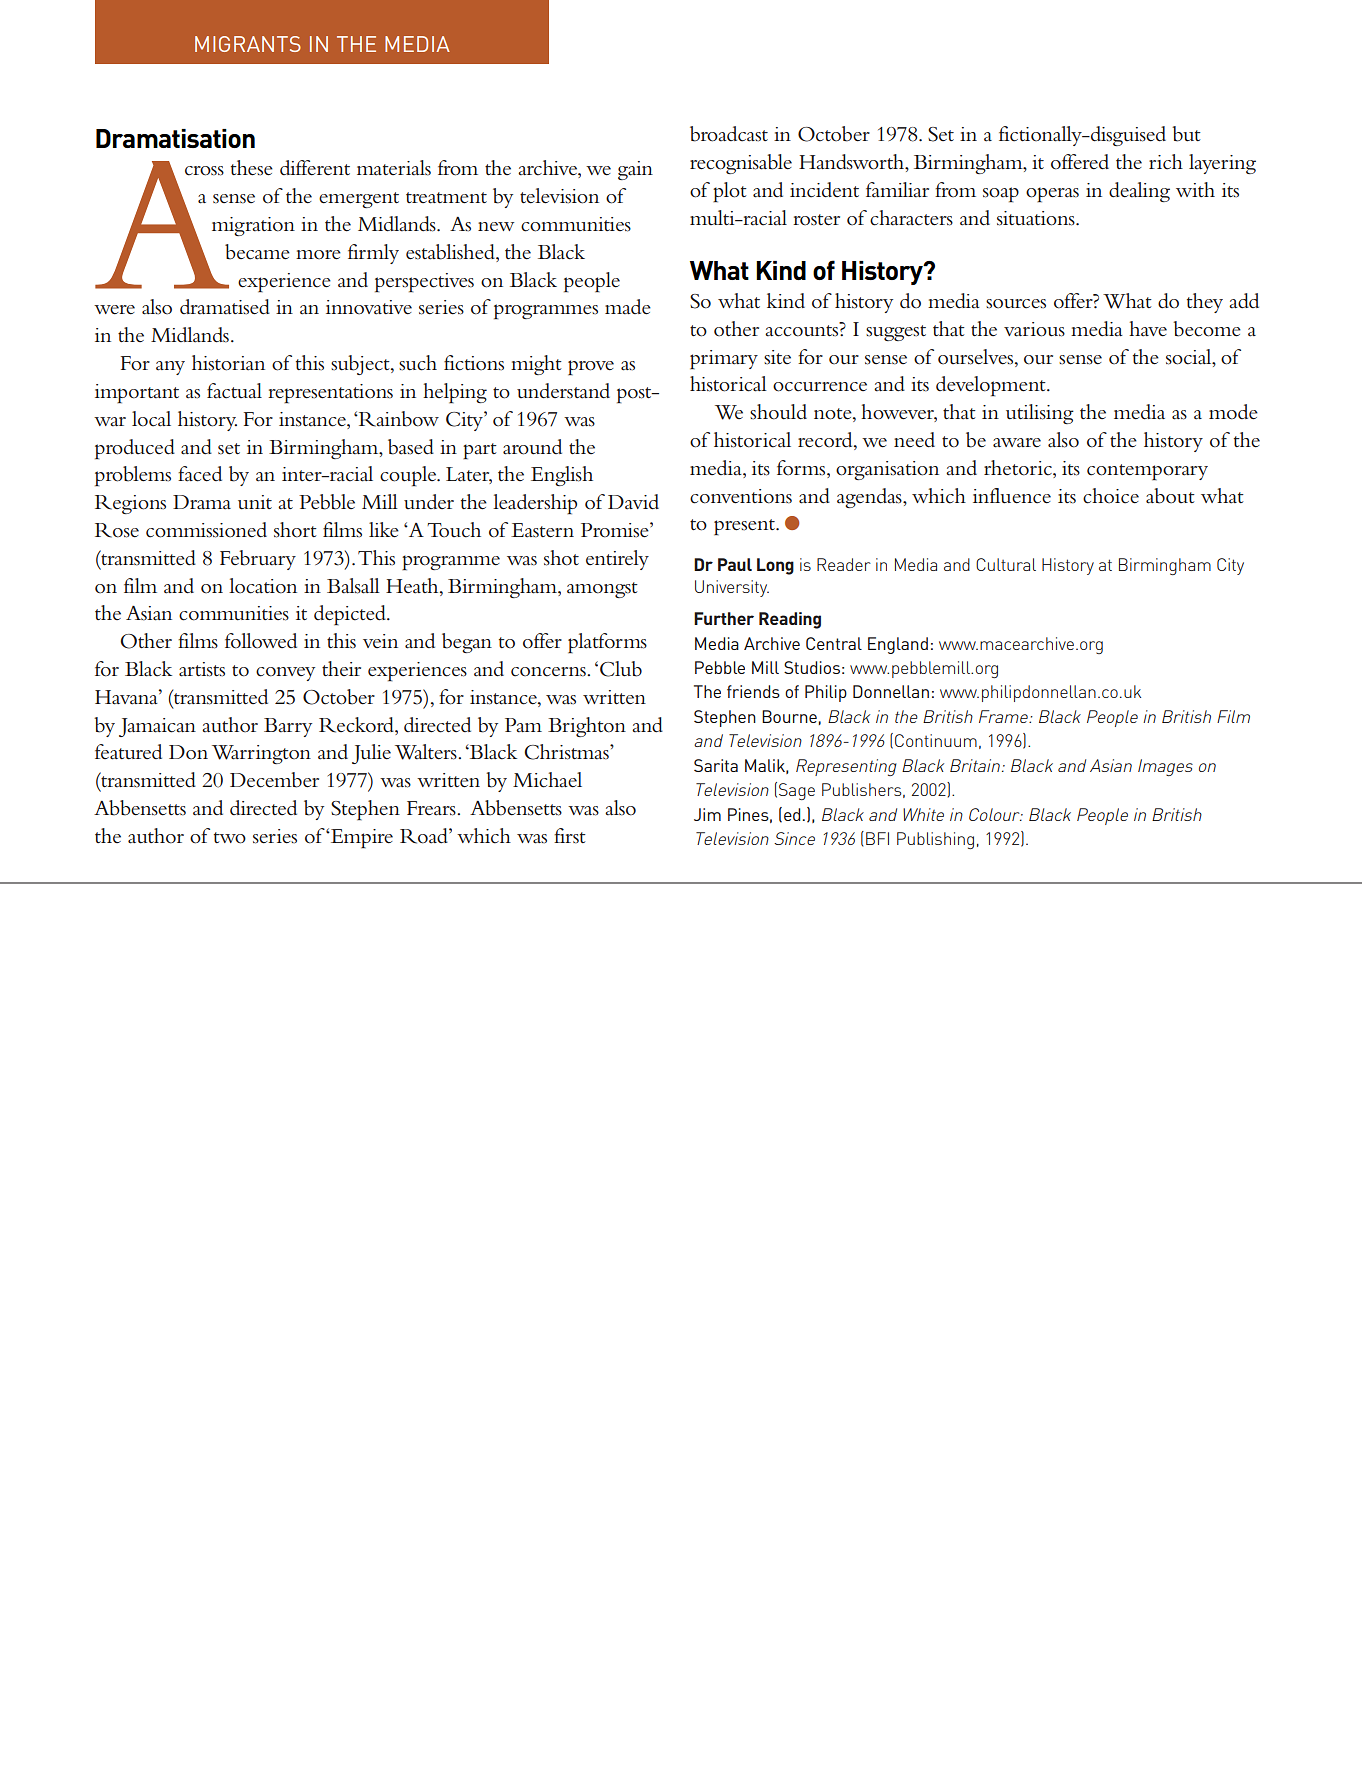 This screenshot has width=1362, height=1766. I want to click on MIGRANTS, so click(248, 44).
